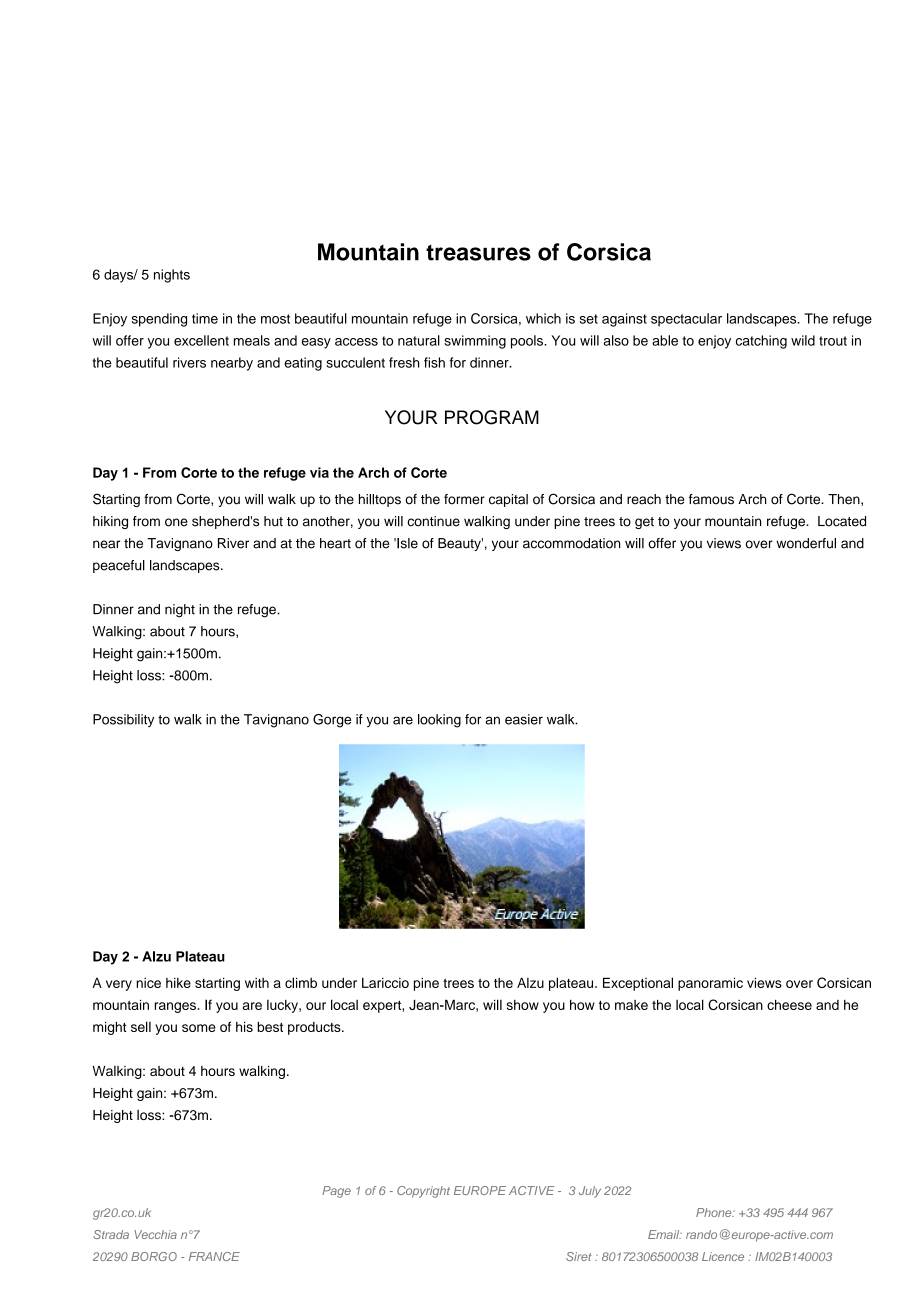 The height and width of the screenshot is (1308, 924). What do you see at coordinates (214, 1256) in the screenshot?
I see `FRANCE` at bounding box center [214, 1256].
